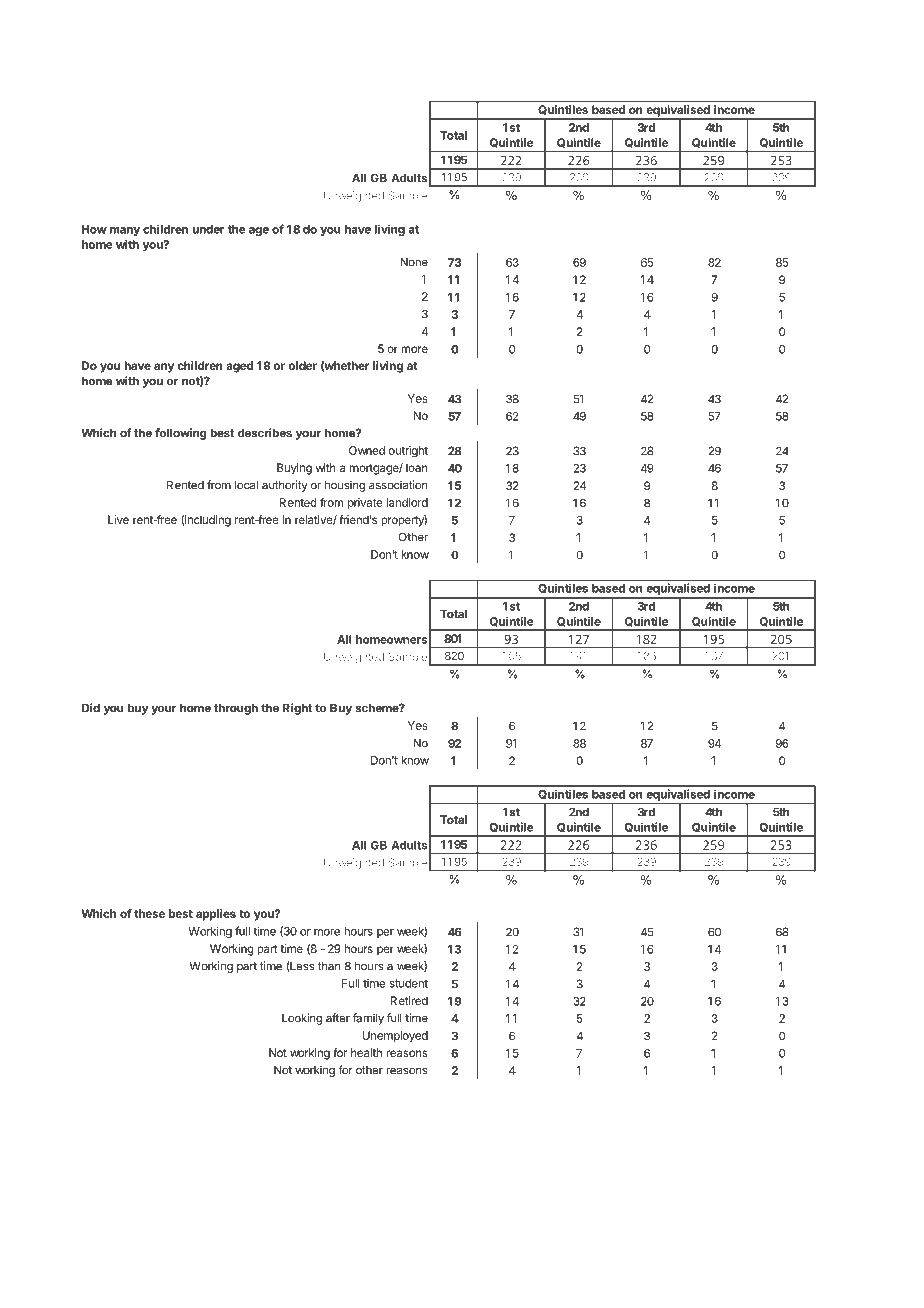 Image resolution: width=924 pixels, height=1308 pixels. What do you see at coordinates (302, 1019) in the screenshot?
I see `Looking` at bounding box center [302, 1019].
